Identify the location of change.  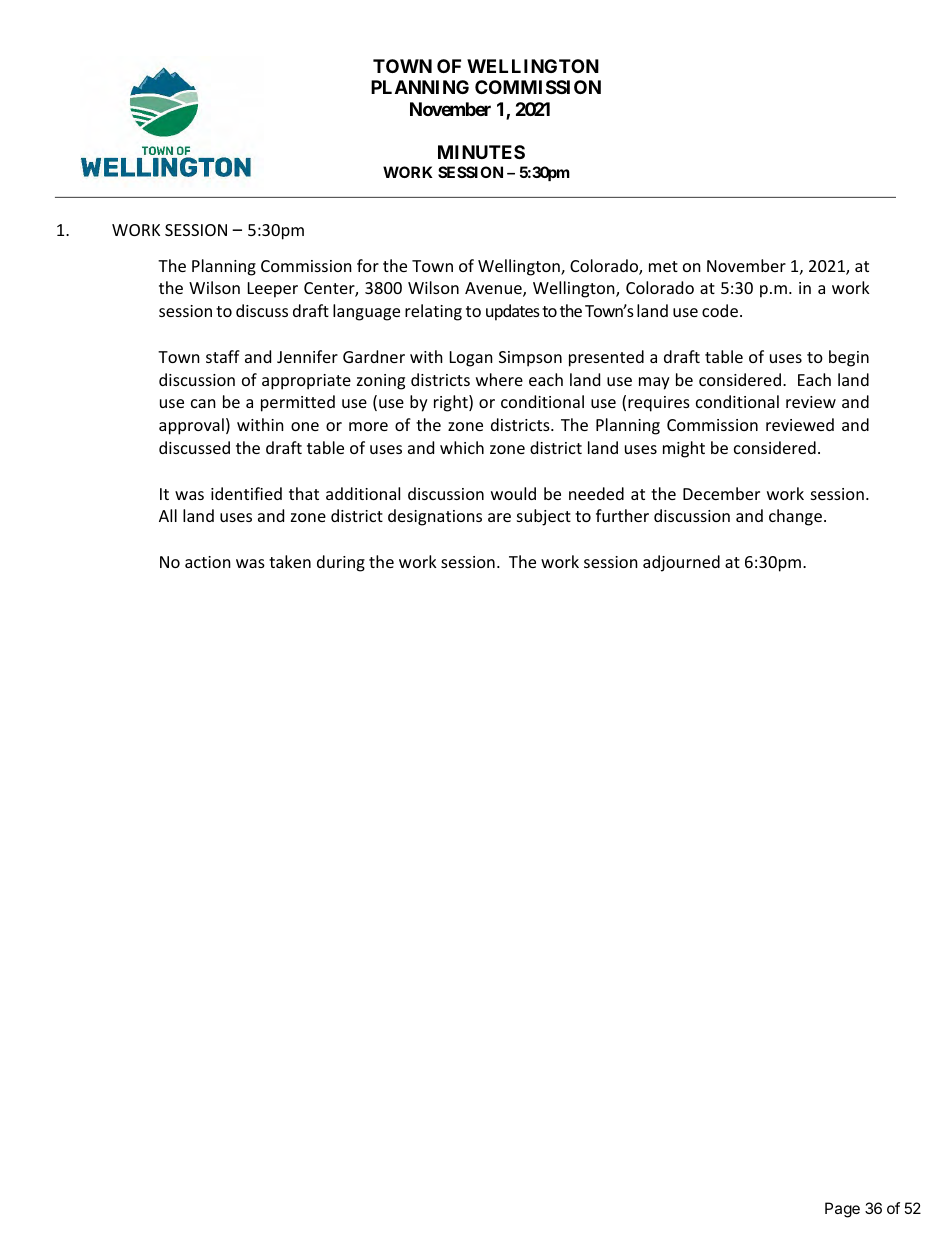
(795, 517).
